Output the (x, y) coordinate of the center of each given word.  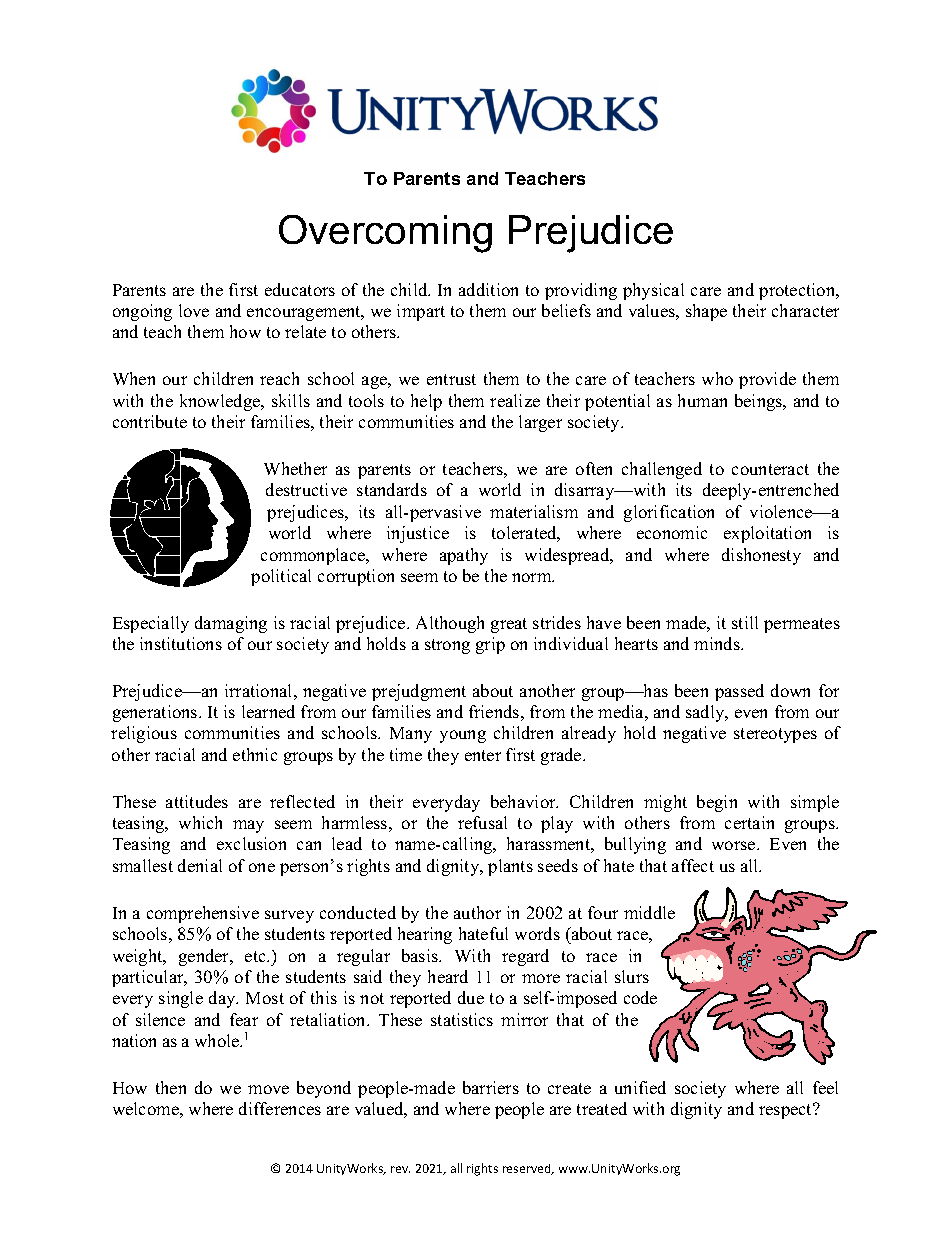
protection (798, 291)
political (281, 577)
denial (200, 865)
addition (488, 289)
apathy (464, 556)
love (194, 310)
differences (280, 1108)
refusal (482, 822)
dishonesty (761, 556)
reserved (528, 1169)
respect (787, 1111)
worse (735, 845)
